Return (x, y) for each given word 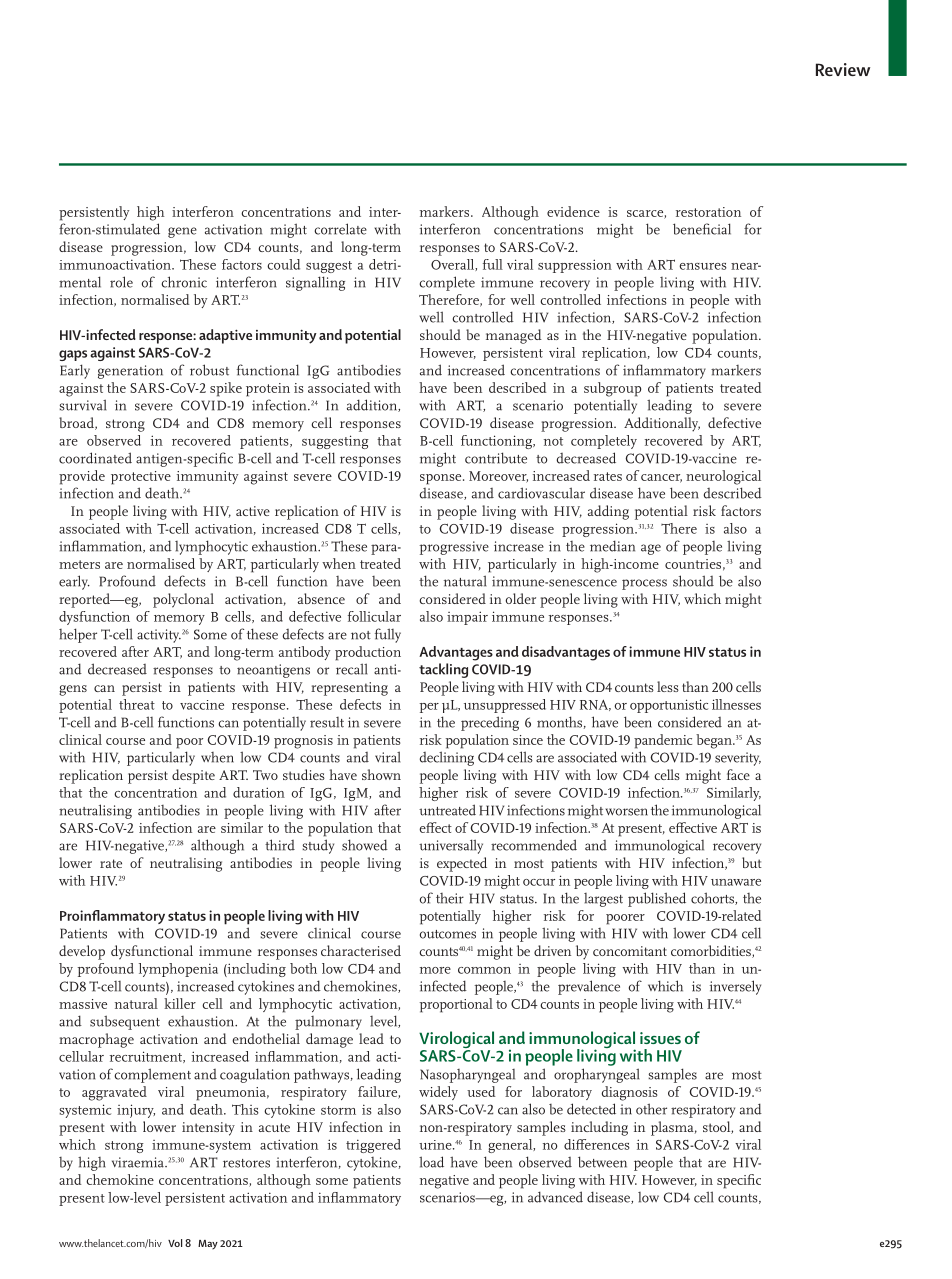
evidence (573, 211)
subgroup (612, 389)
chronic (184, 282)
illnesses (736, 704)
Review (843, 69)
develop (82, 952)
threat (137, 704)
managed (514, 336)
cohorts (713, 898)
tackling (443, 670)
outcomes (448, 934)
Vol (175, 1243)
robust (209, 370)
